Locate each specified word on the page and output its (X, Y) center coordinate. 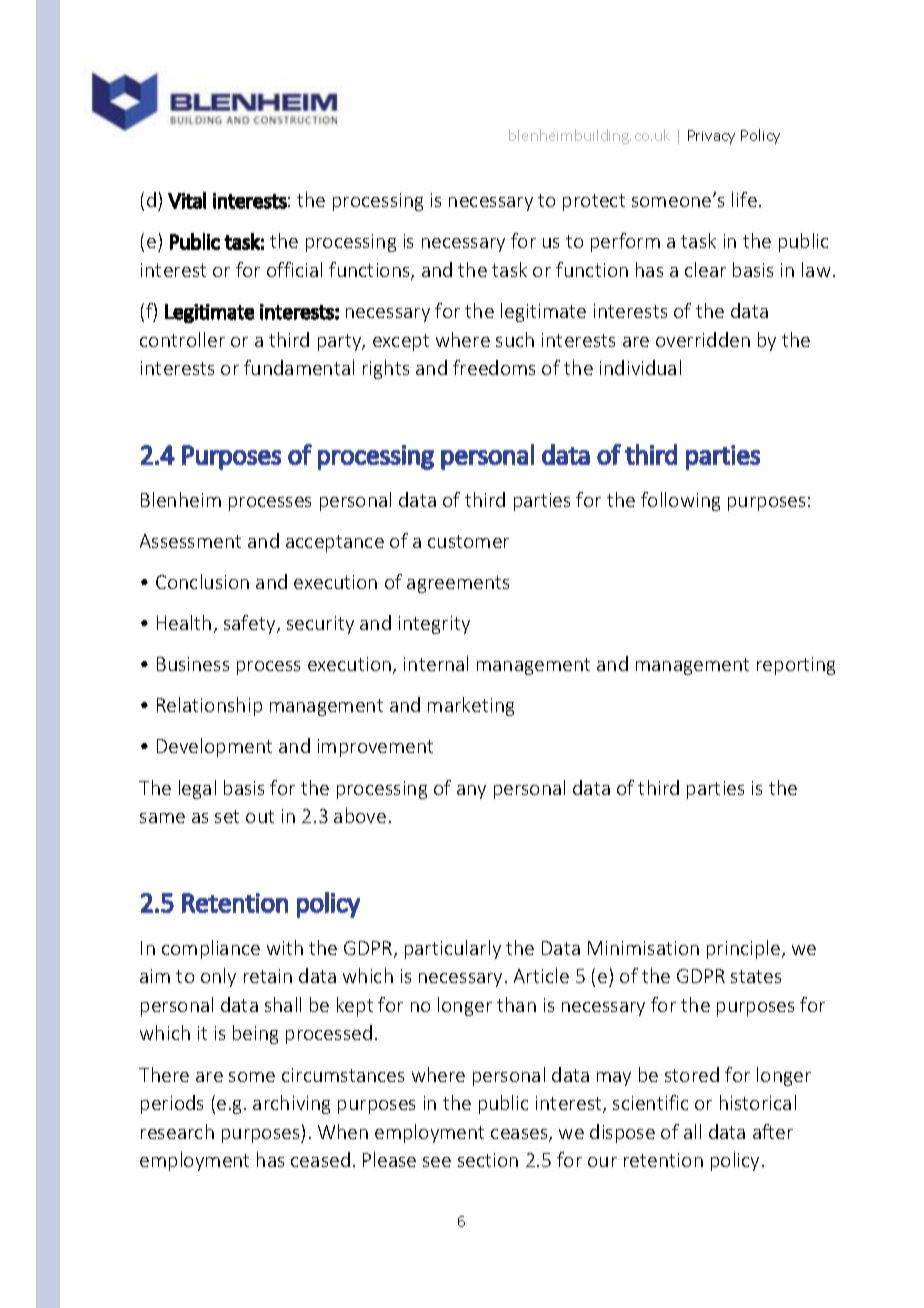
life (744, 199)
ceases (520, 1135)
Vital (187, 200)
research (177, 1131)
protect (594, 202)
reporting (796, 666)
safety (251, 624)
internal (436, 663)
